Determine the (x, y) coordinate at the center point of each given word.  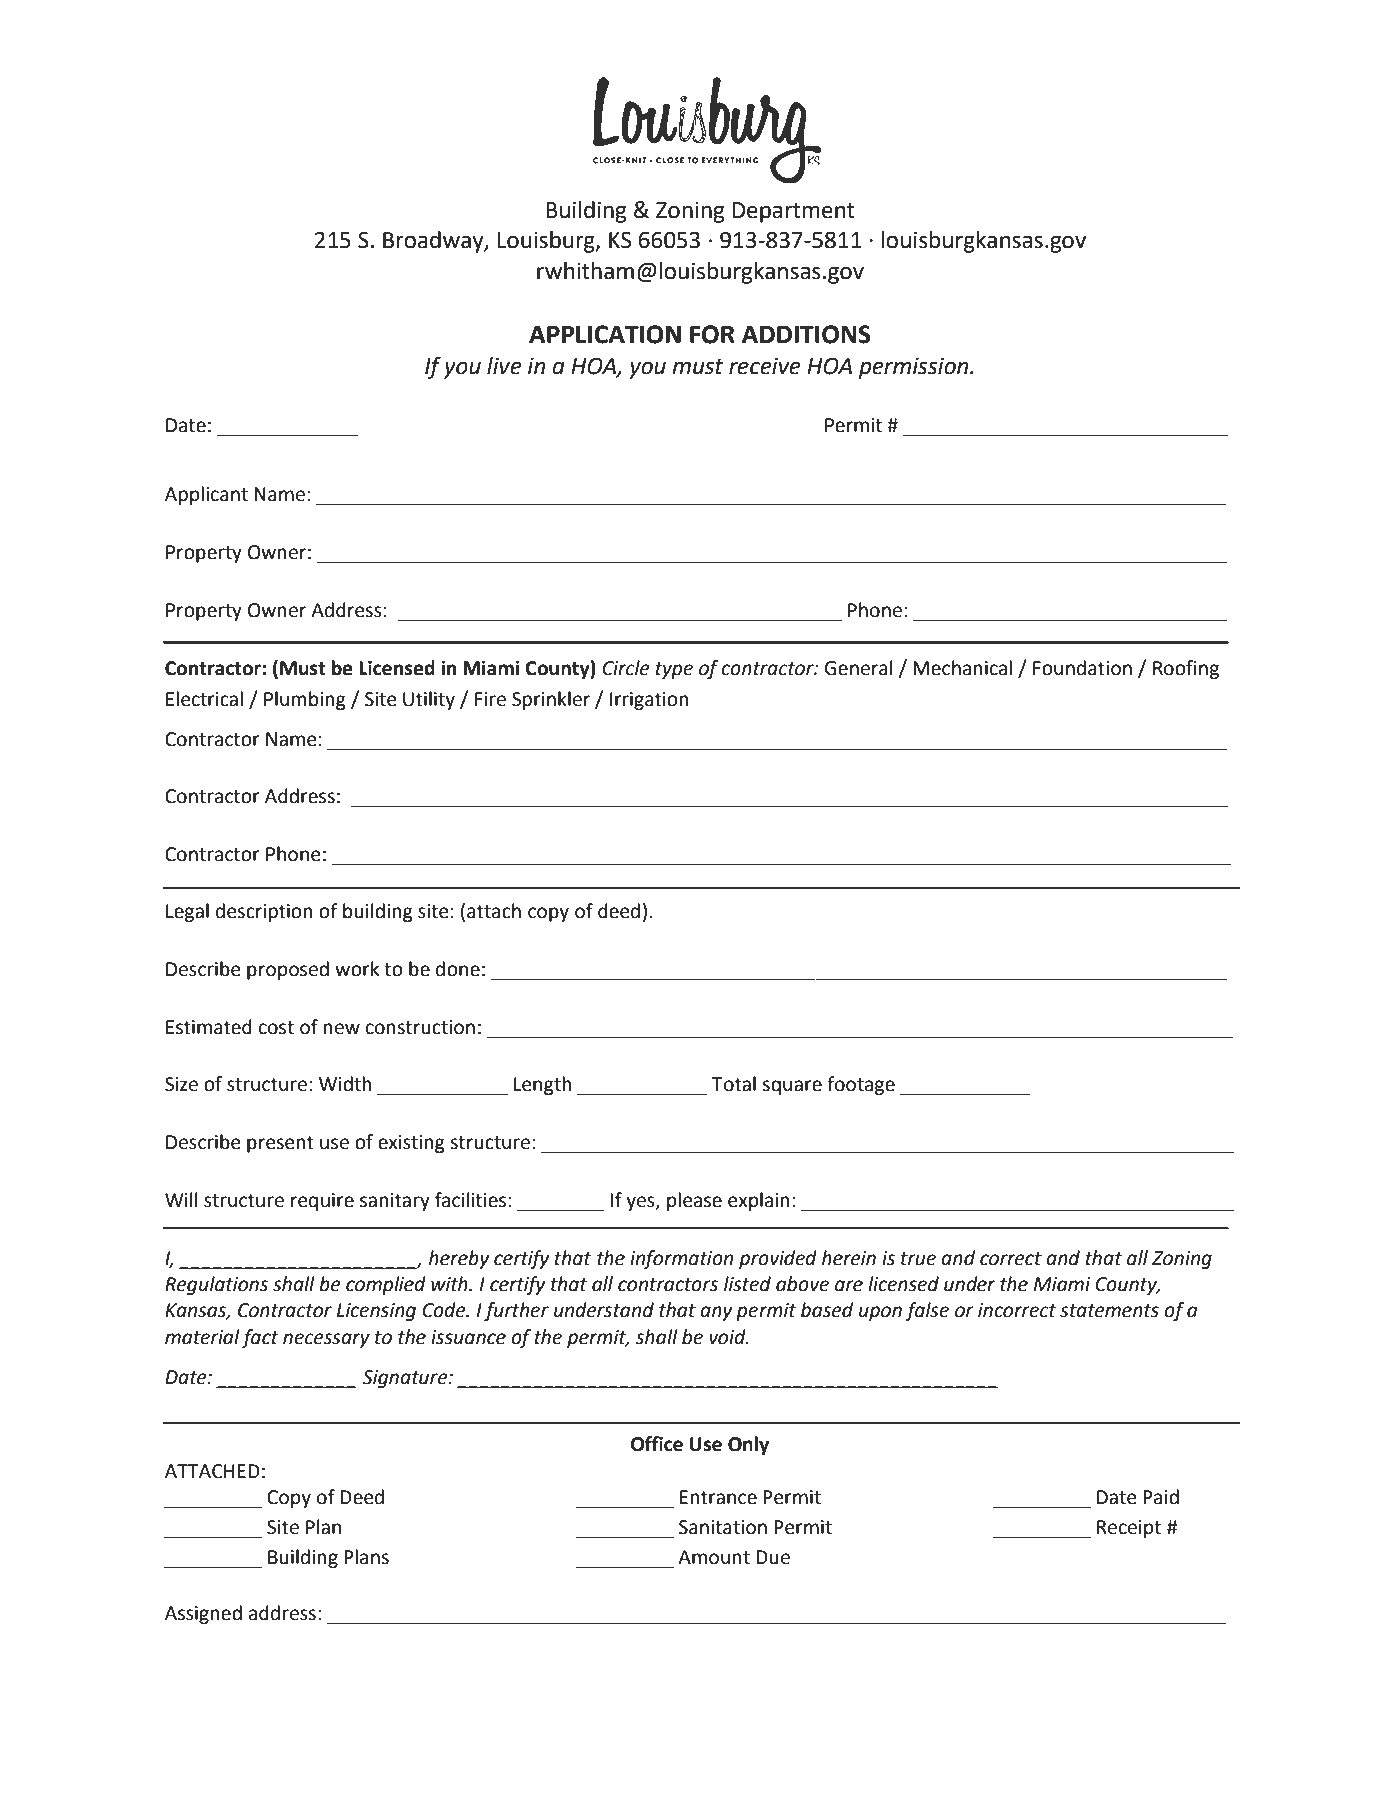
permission (915, 368)
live (504, 366)
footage (861, 1085)
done (458, 969)
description (264, 912)
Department (793, 212)
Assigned (203, 1614)
